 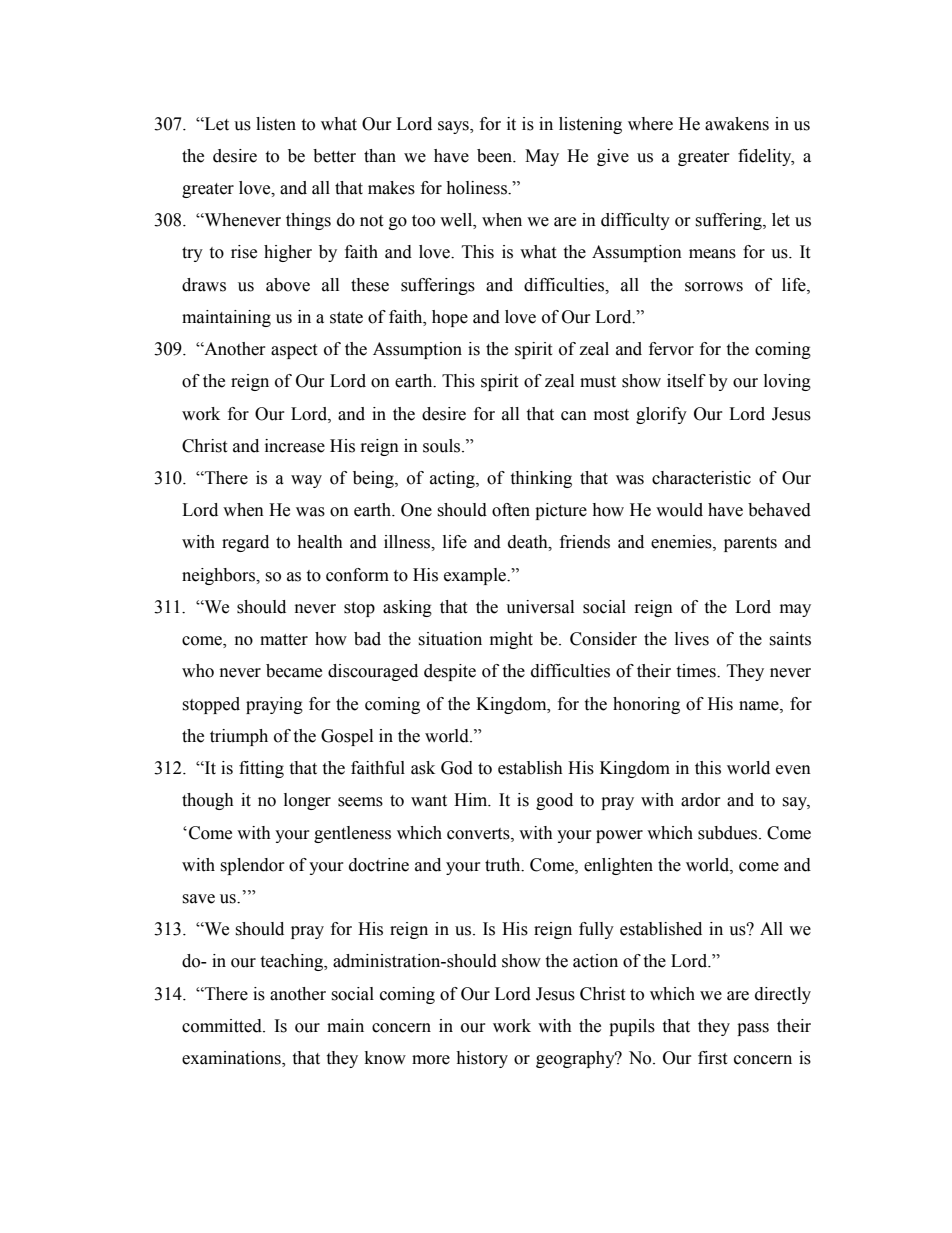 I want to click on better, so click(x=334, y=156).
